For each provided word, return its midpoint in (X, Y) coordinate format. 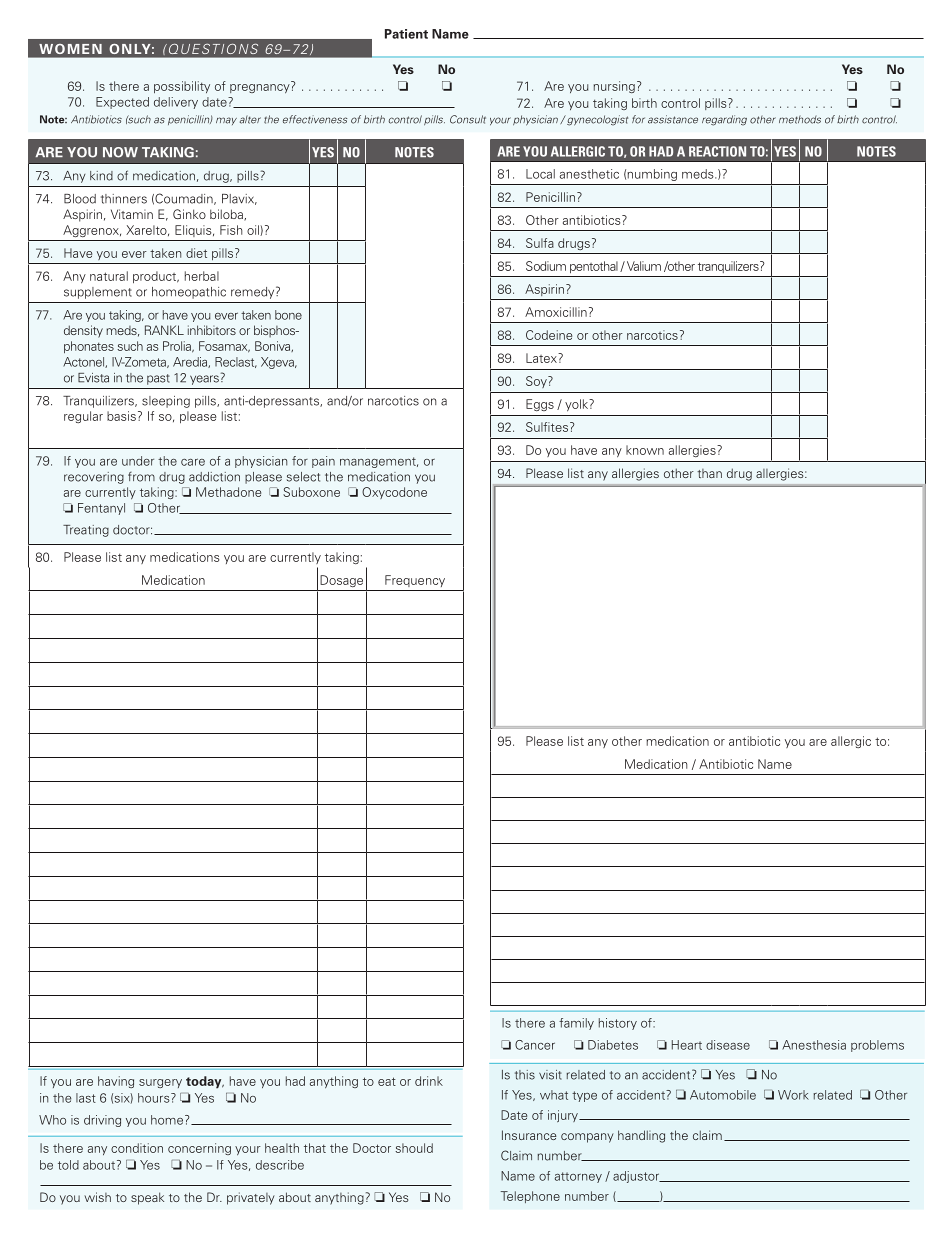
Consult (468, 119)
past (158, 379)
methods (800, 119)
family (576, 1024)
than (709, 473)
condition (137, 1148)
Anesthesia (814, 1045)
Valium (642, 266)
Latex (542, 358)
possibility (182, 87)
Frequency (415, 581)
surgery (160, 1083)
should (414, 1148)
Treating (86, 531)
